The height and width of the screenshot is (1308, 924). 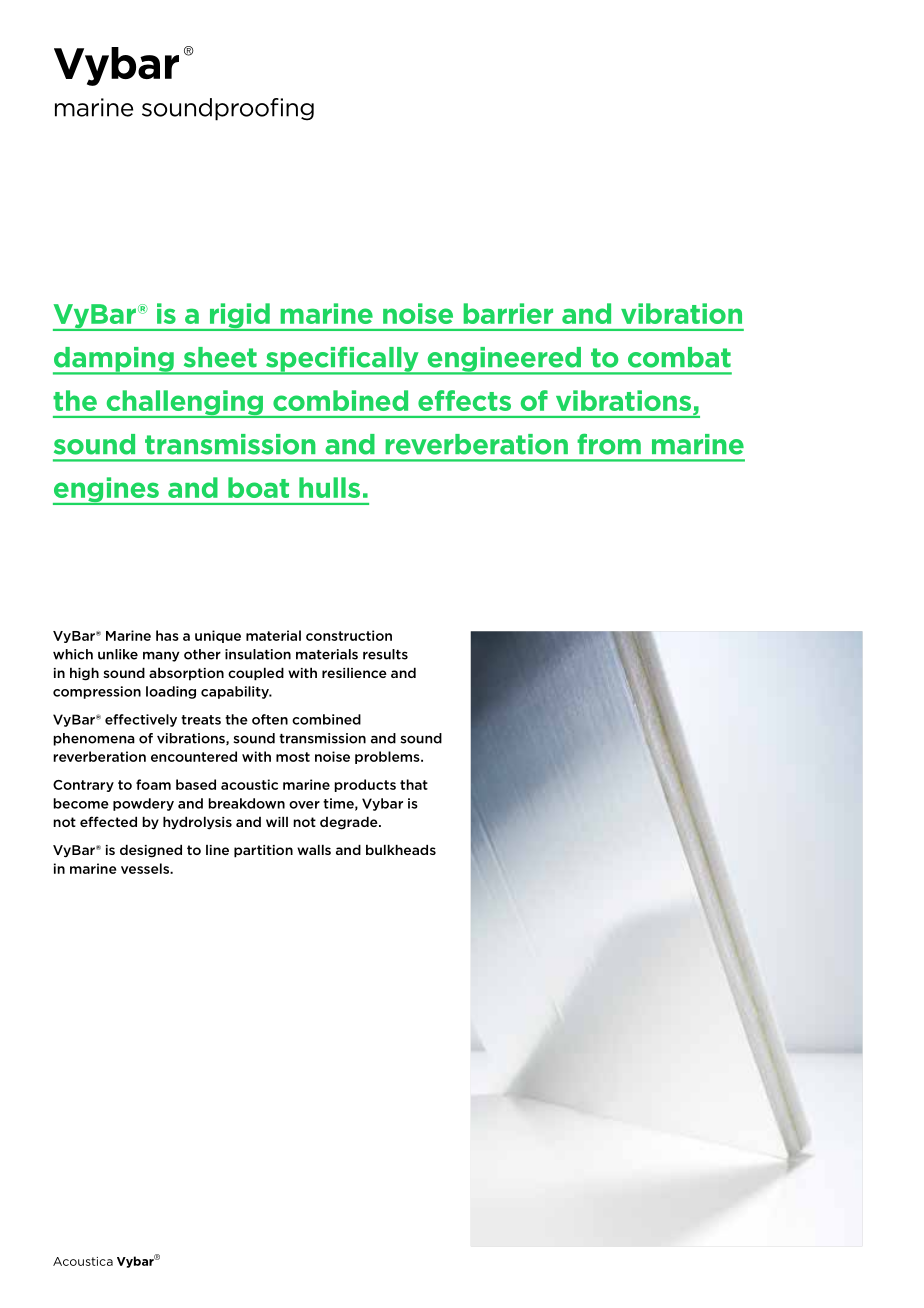 I want to click on combat, so click(x=679, y=357).
